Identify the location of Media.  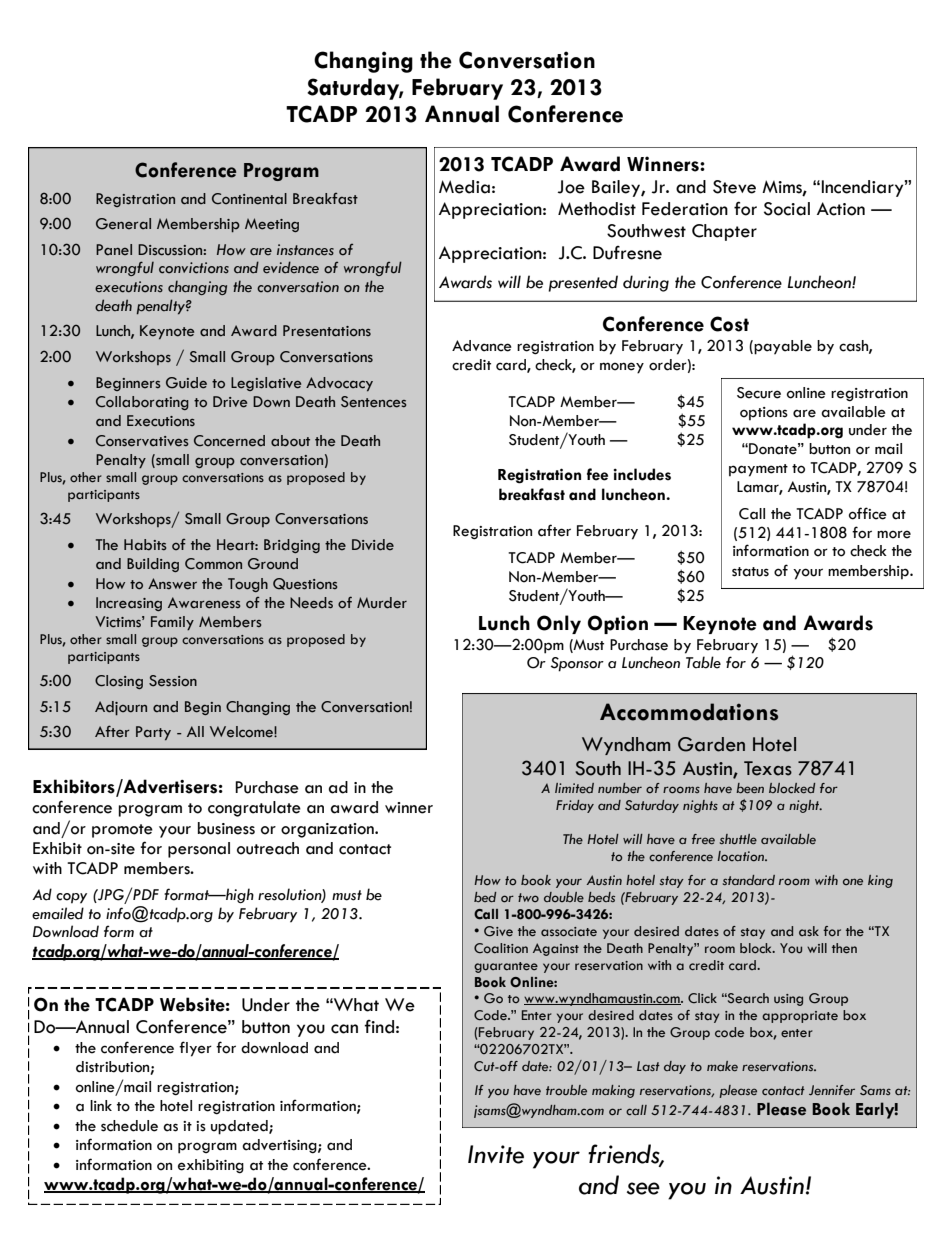
(464, 187).
